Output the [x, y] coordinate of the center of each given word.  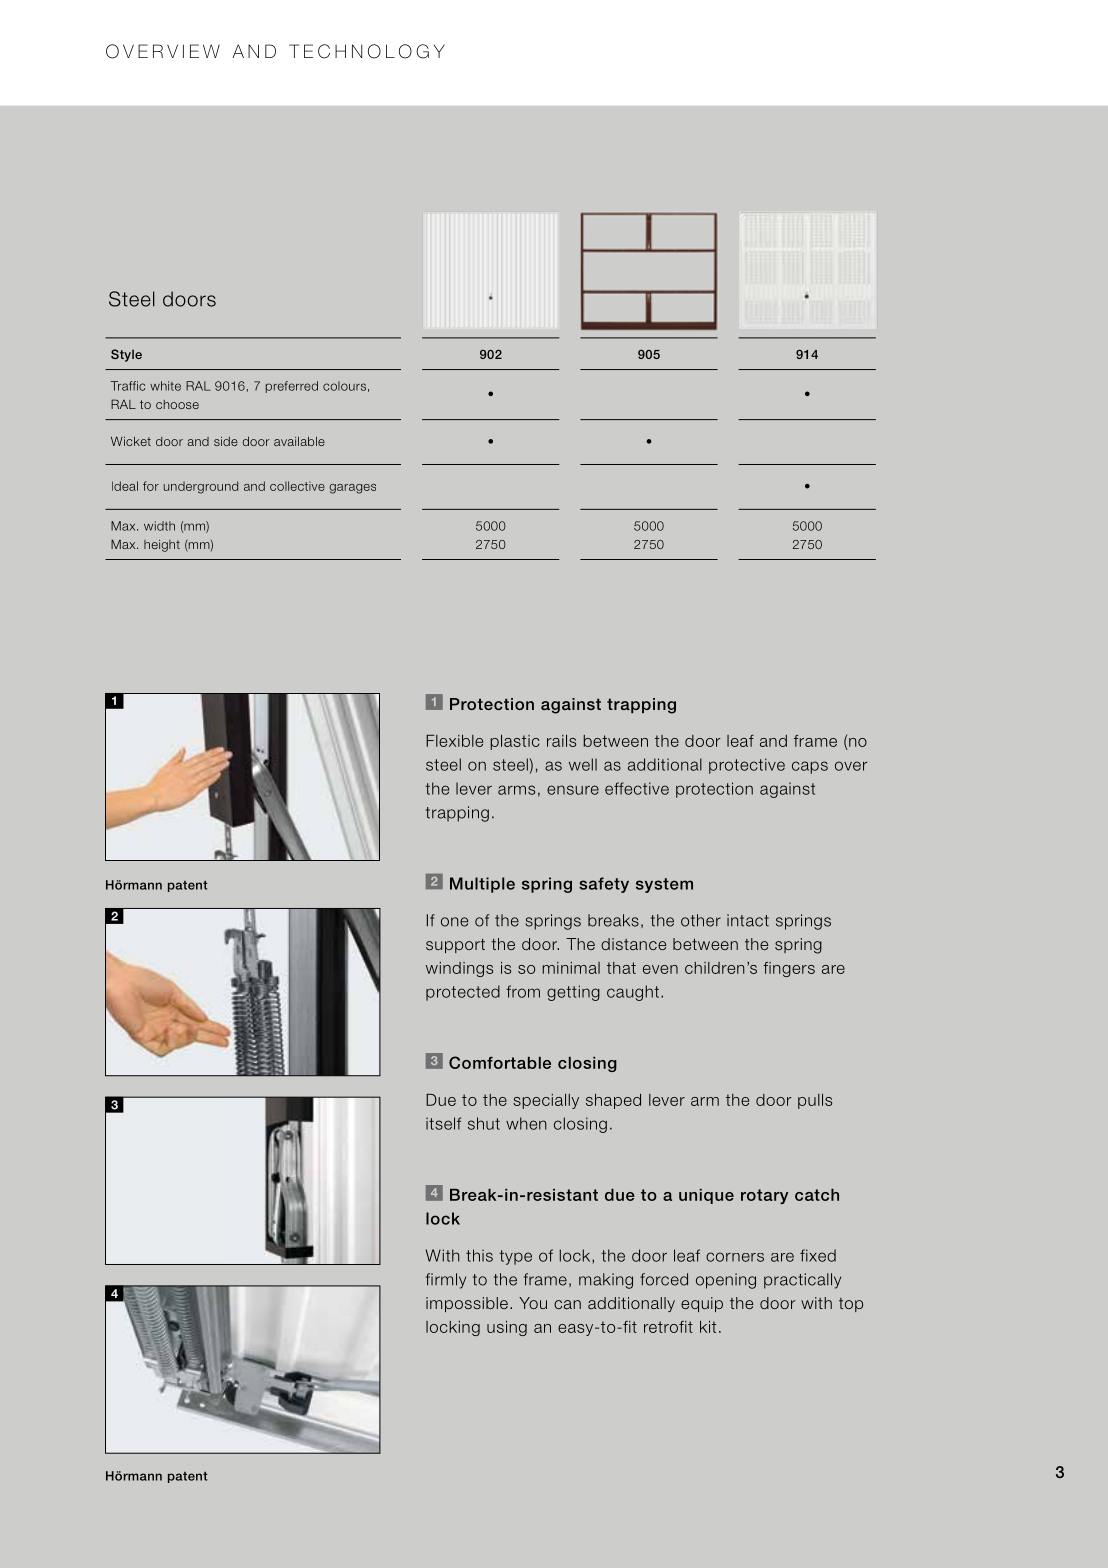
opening [726, 1281]
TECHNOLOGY [367, 51]
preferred [292, 387]
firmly [446, 1281]
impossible [467, 1304]
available [299, 441]
